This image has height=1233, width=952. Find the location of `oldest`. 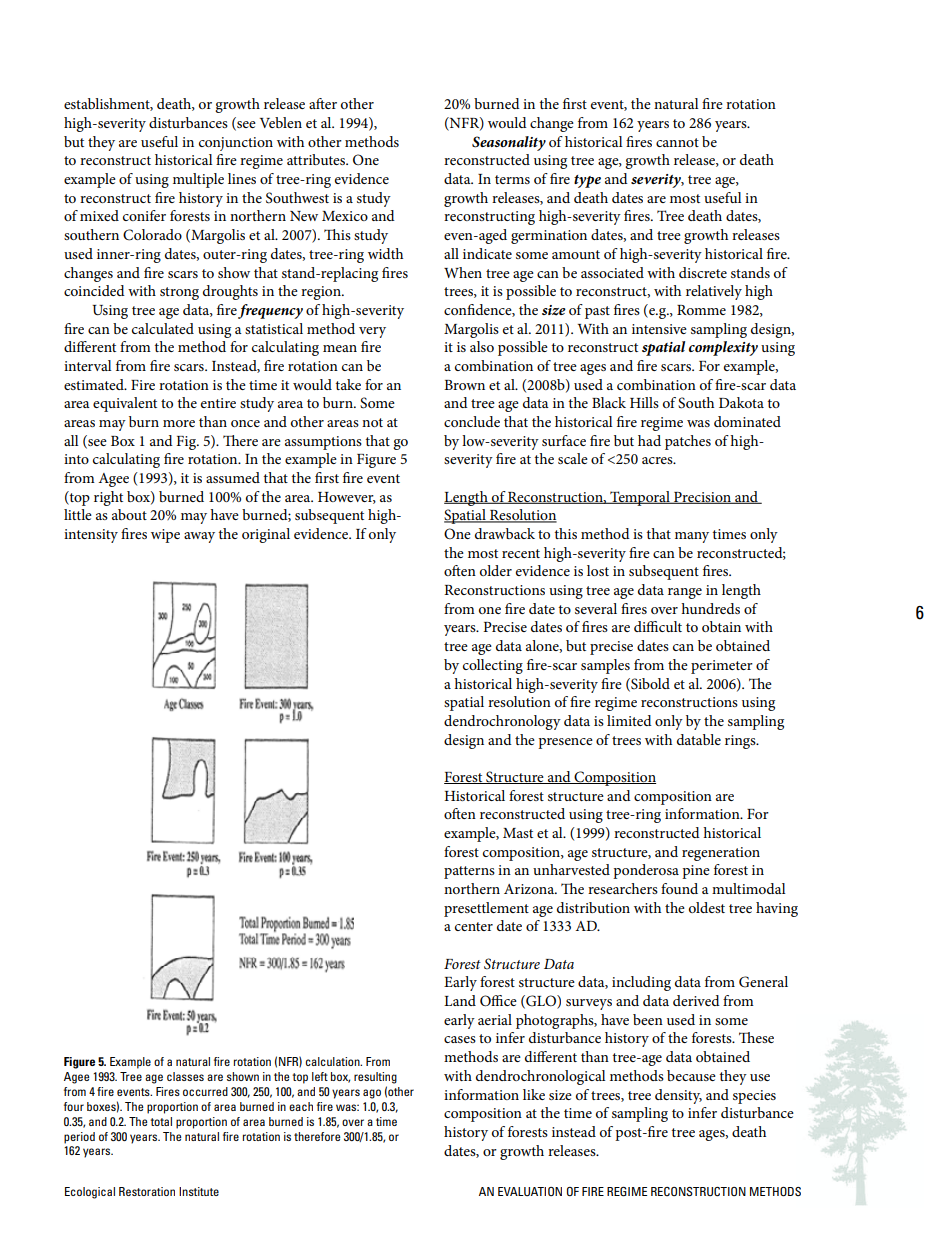

oldest is located at coordinates (707, 907).
